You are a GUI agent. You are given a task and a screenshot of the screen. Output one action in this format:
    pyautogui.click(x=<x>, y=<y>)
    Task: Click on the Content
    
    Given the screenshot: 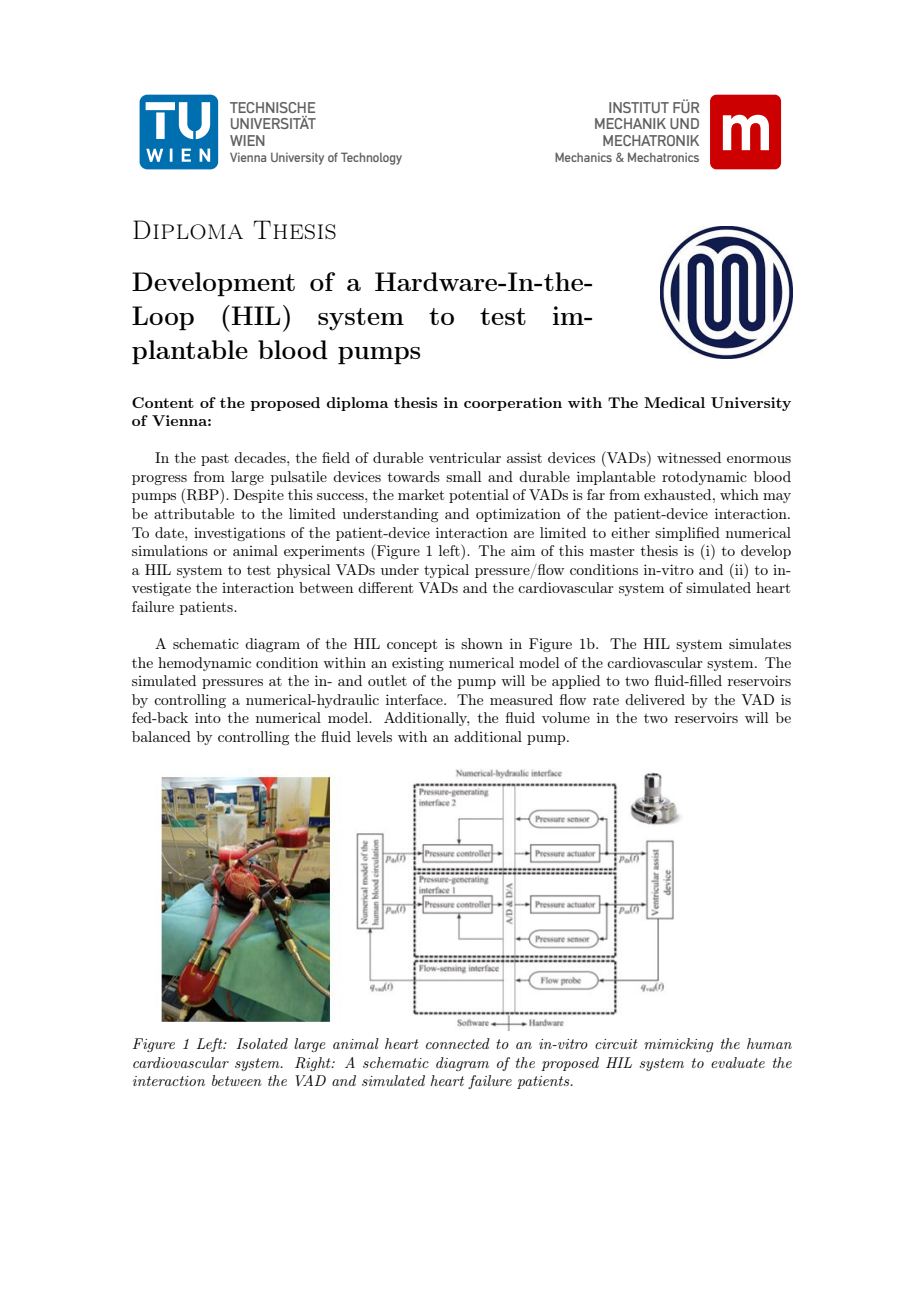 What is the action you would take?
    pyautogui.click(x=163, y=402)
